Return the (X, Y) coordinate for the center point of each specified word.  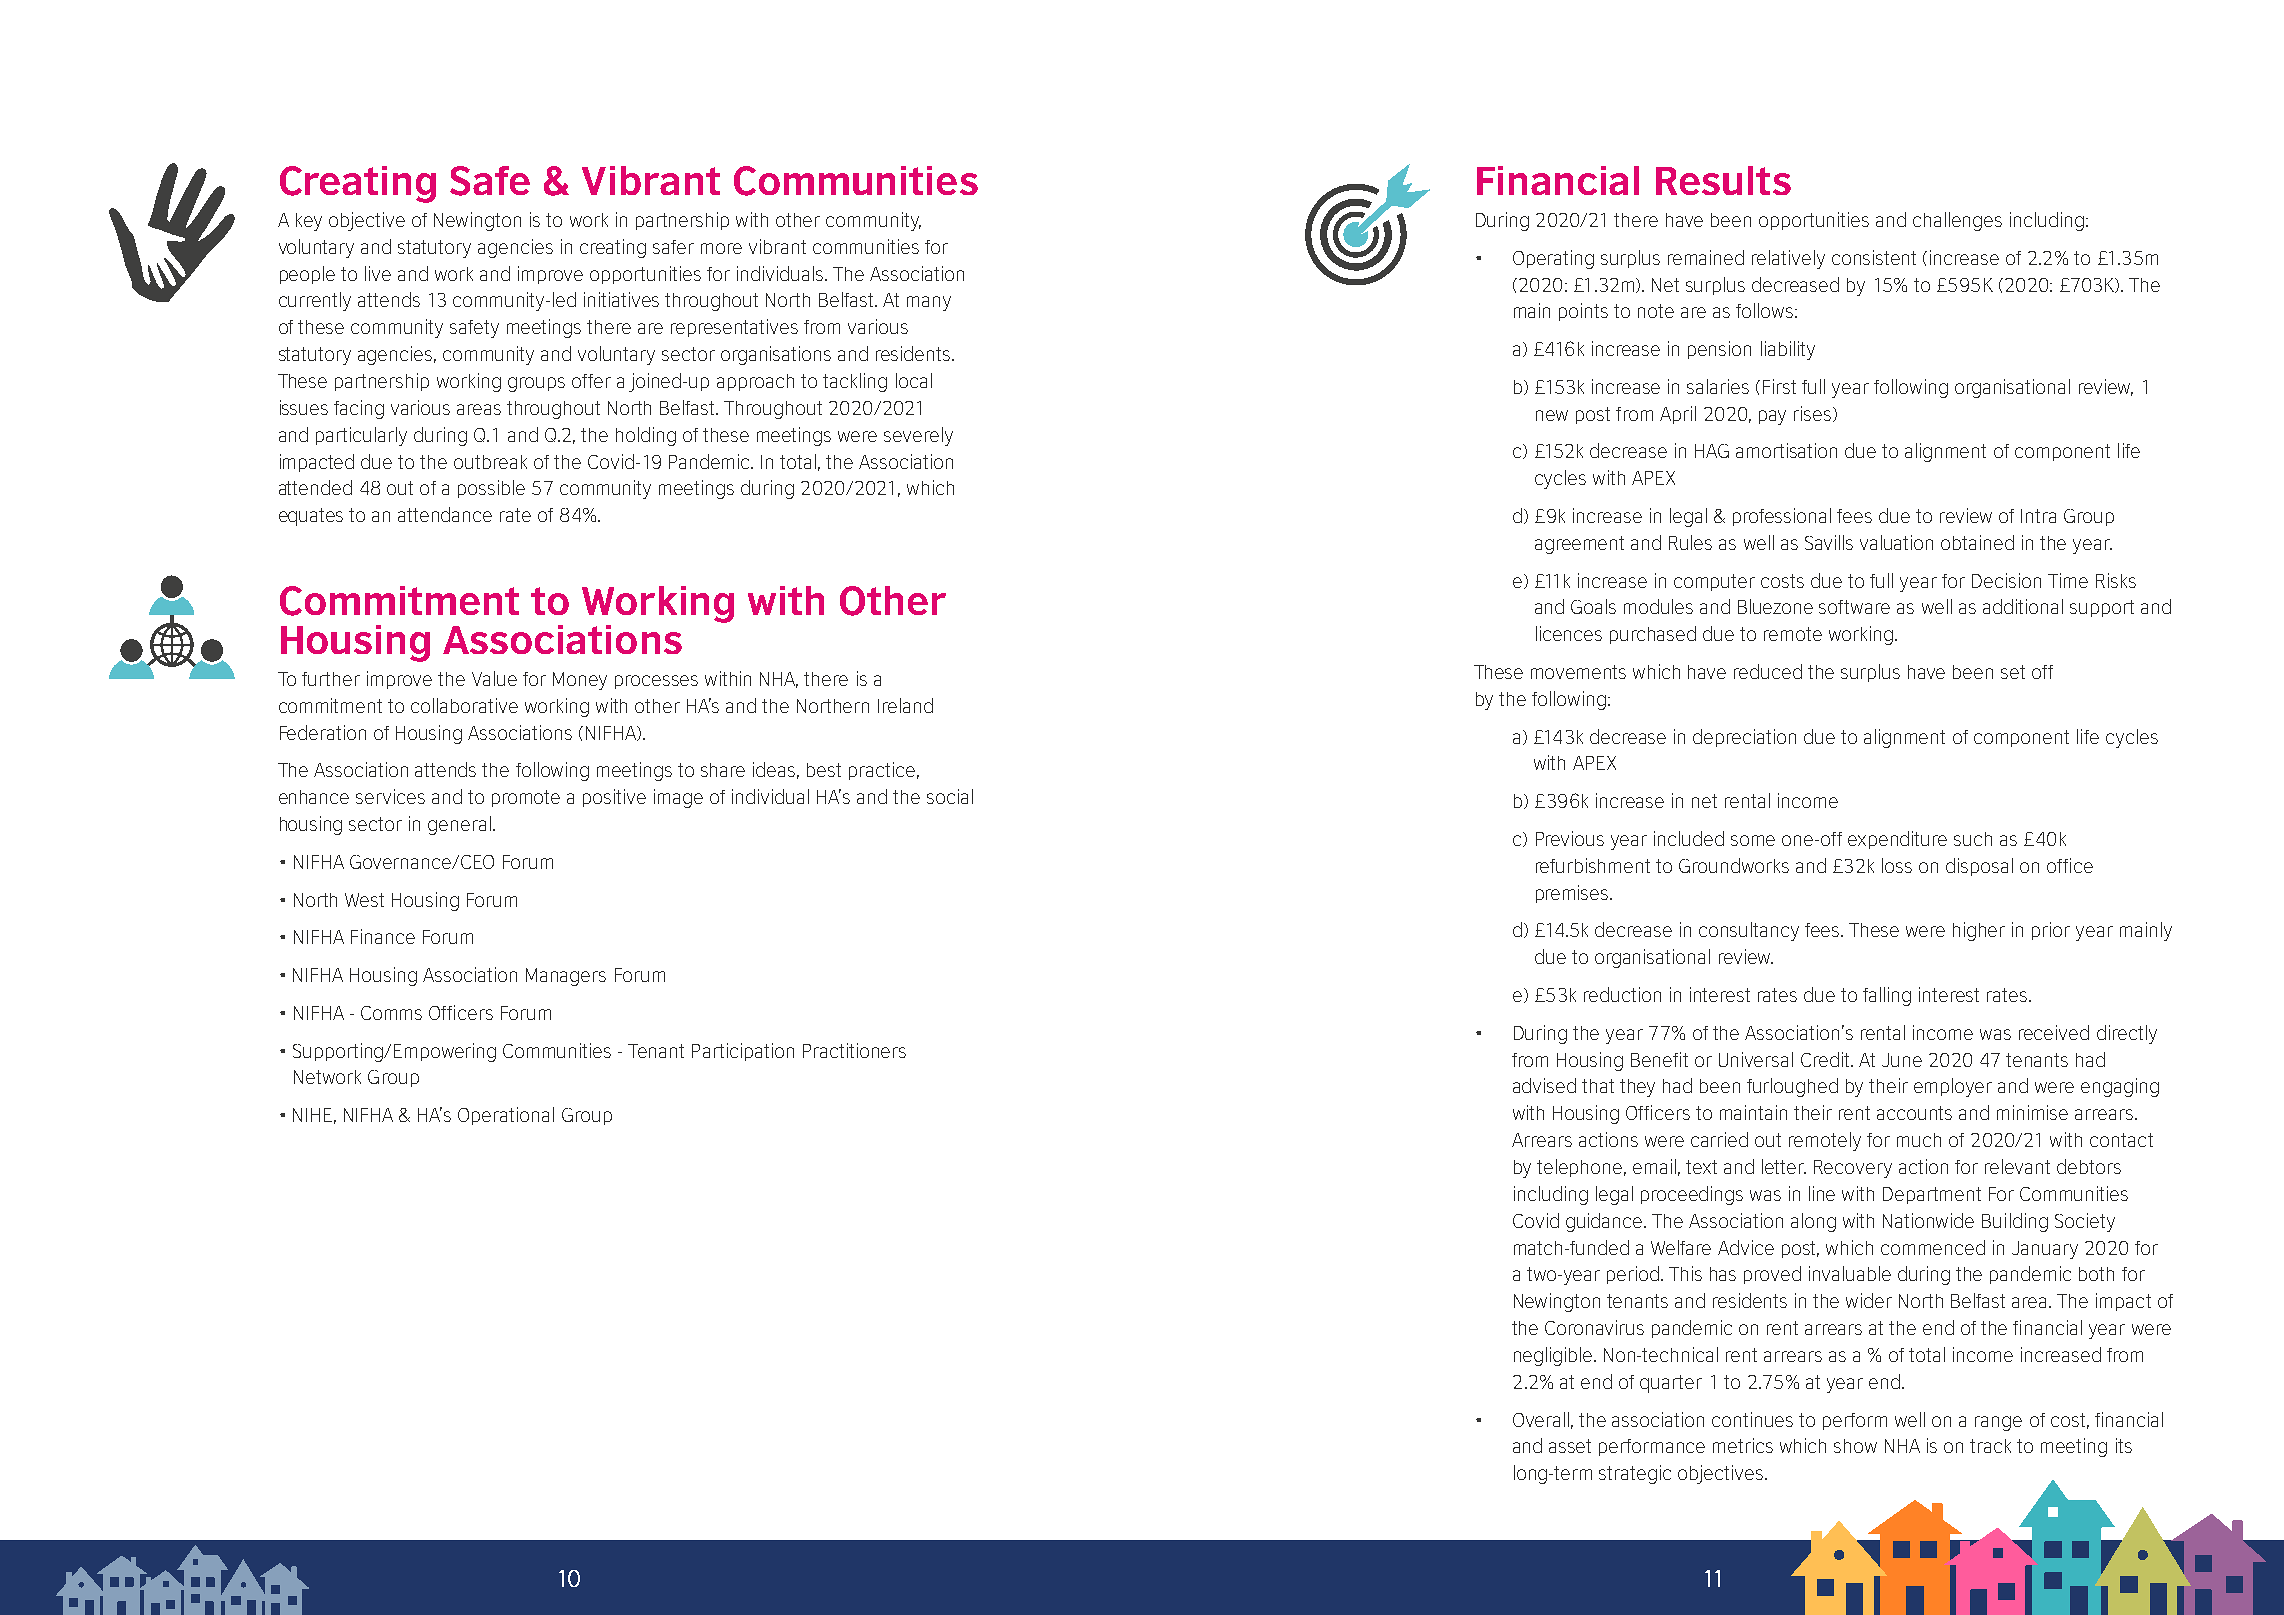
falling (1887, 996)
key (309, 222)
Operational (506, 1116)
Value (494, 678)
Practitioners (854, 1050)
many (929, 303)
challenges (1957, 221)
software (1854, 607)
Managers (566, 977)
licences (1569, 633)
